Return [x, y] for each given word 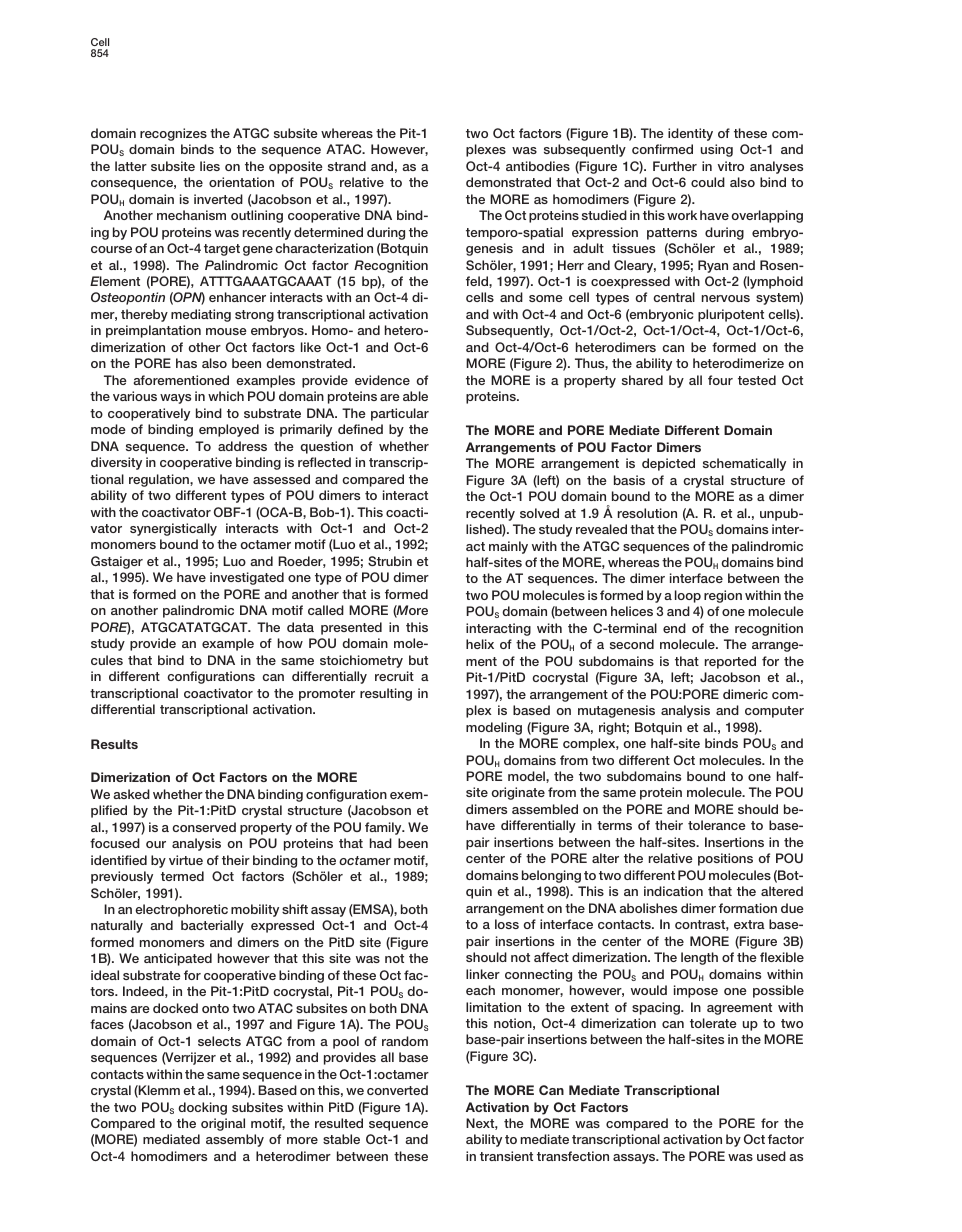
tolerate [713, 1023]
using [717, 150]
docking [202, 1108]
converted [397, 1090]
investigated [247, 578]
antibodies [538, 166]
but [418, 660]
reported [730, 662]
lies [210, 166]
